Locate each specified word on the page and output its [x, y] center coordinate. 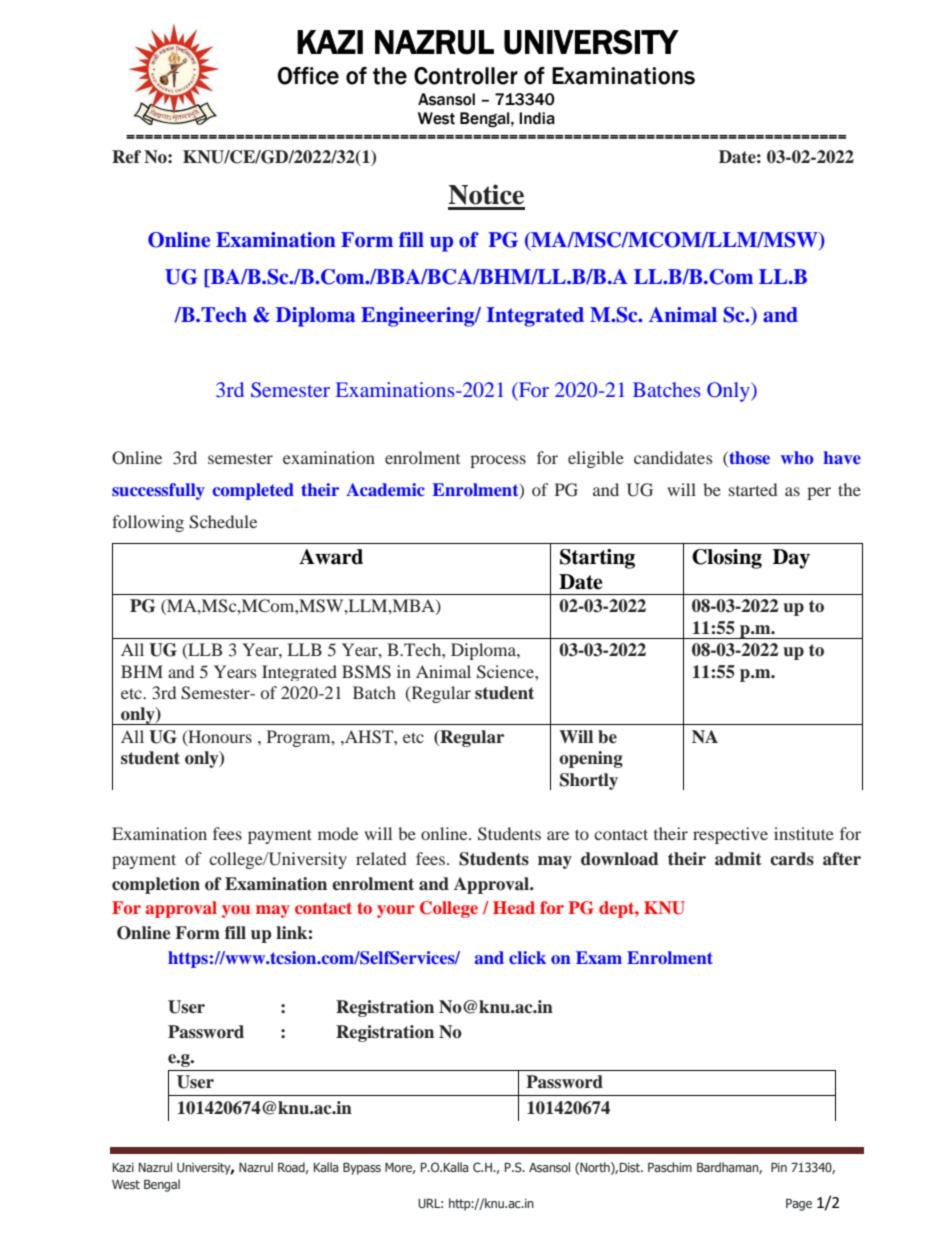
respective [730, 835]
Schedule [223, 522]
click [527, 957]
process [498, 461]
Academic [385, 489]
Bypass [362, 1169]
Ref [126, 157]
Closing [727, 559]
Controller [466, 76]
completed [253, 491]
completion [156, 885]
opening [591, 759]
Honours [219, 737]
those [748, 459]
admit [738, 859]
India [537, 118]
